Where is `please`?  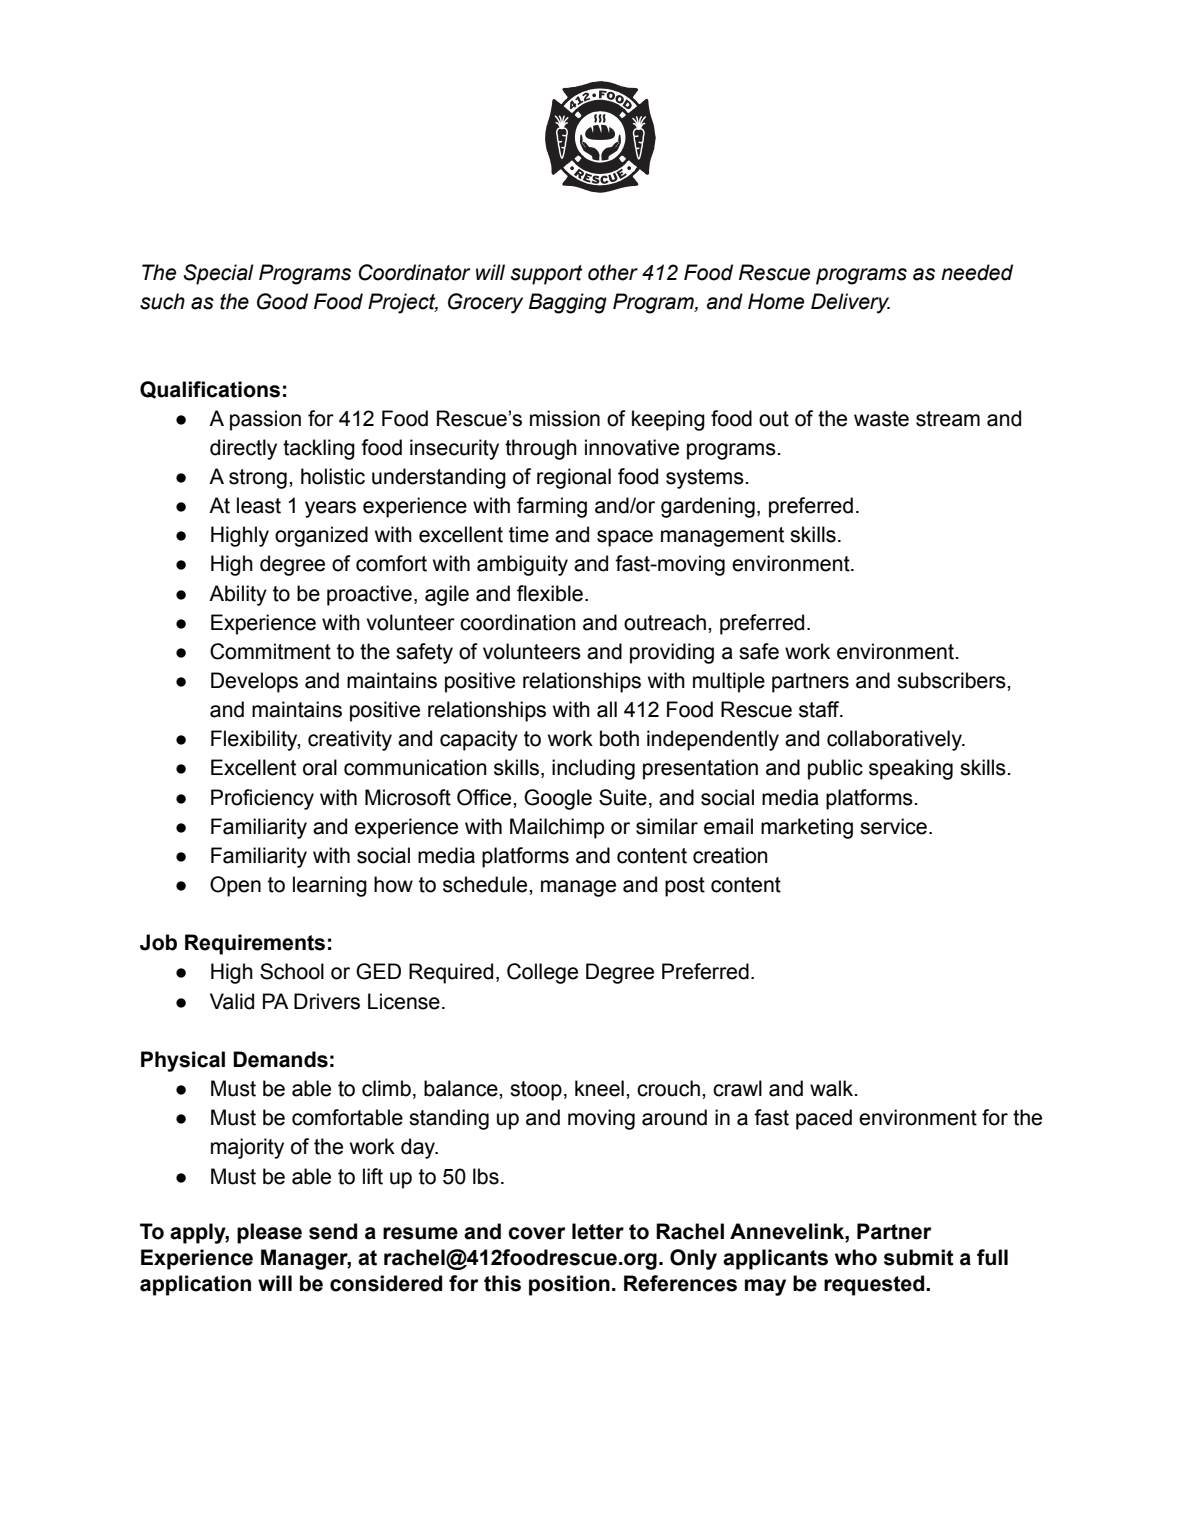 please is located at coordinates (269, 1233).
